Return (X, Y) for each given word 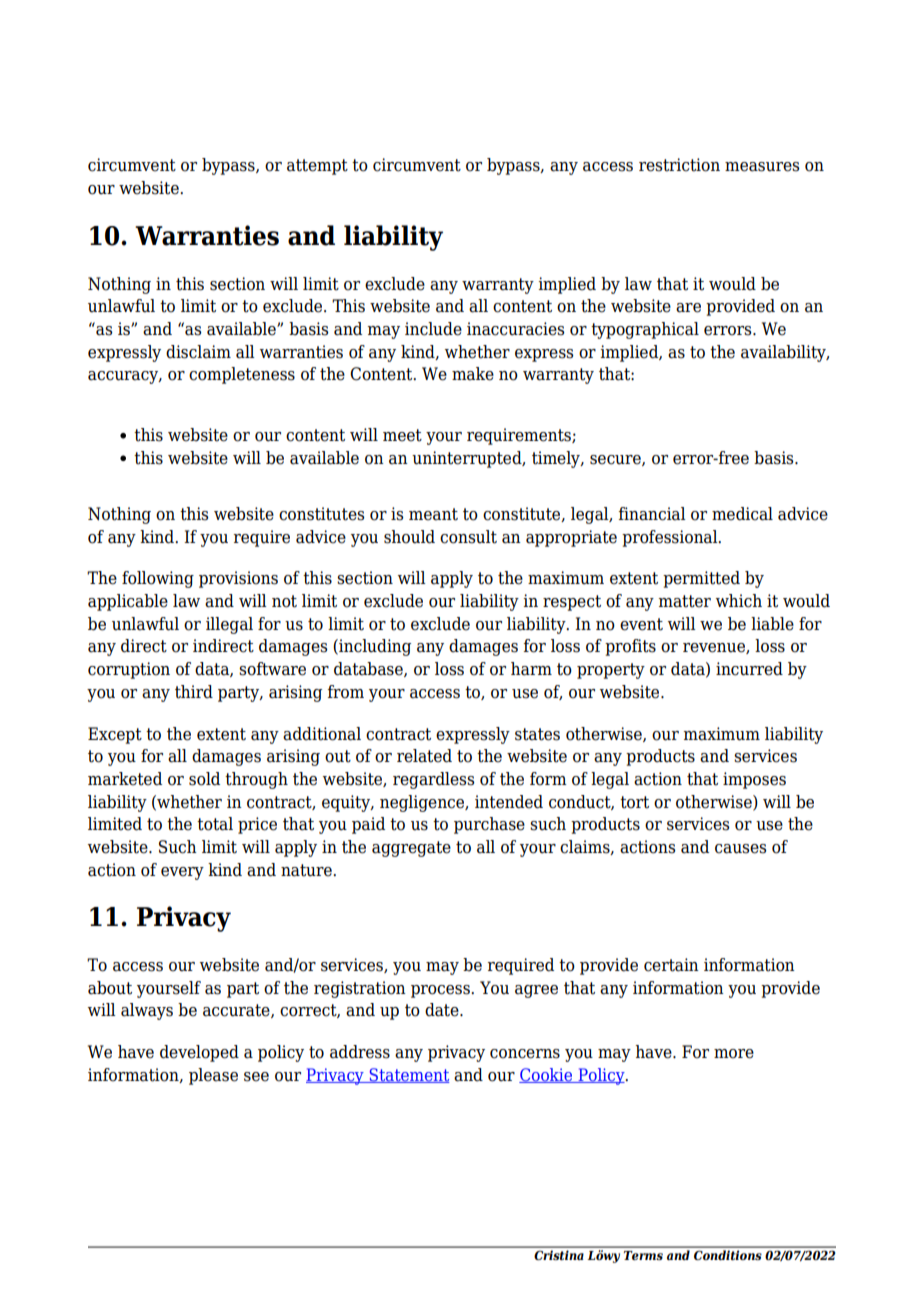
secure (616, 460)
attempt (317, 167)
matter (685, 601)
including (374, 647)
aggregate (411, 849)
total (215, 824)
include (433, 329)
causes (740, 849)
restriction (679, 165)
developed (199, 1053)
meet (402, 435)
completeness (242, 375)
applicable (128, 602)
